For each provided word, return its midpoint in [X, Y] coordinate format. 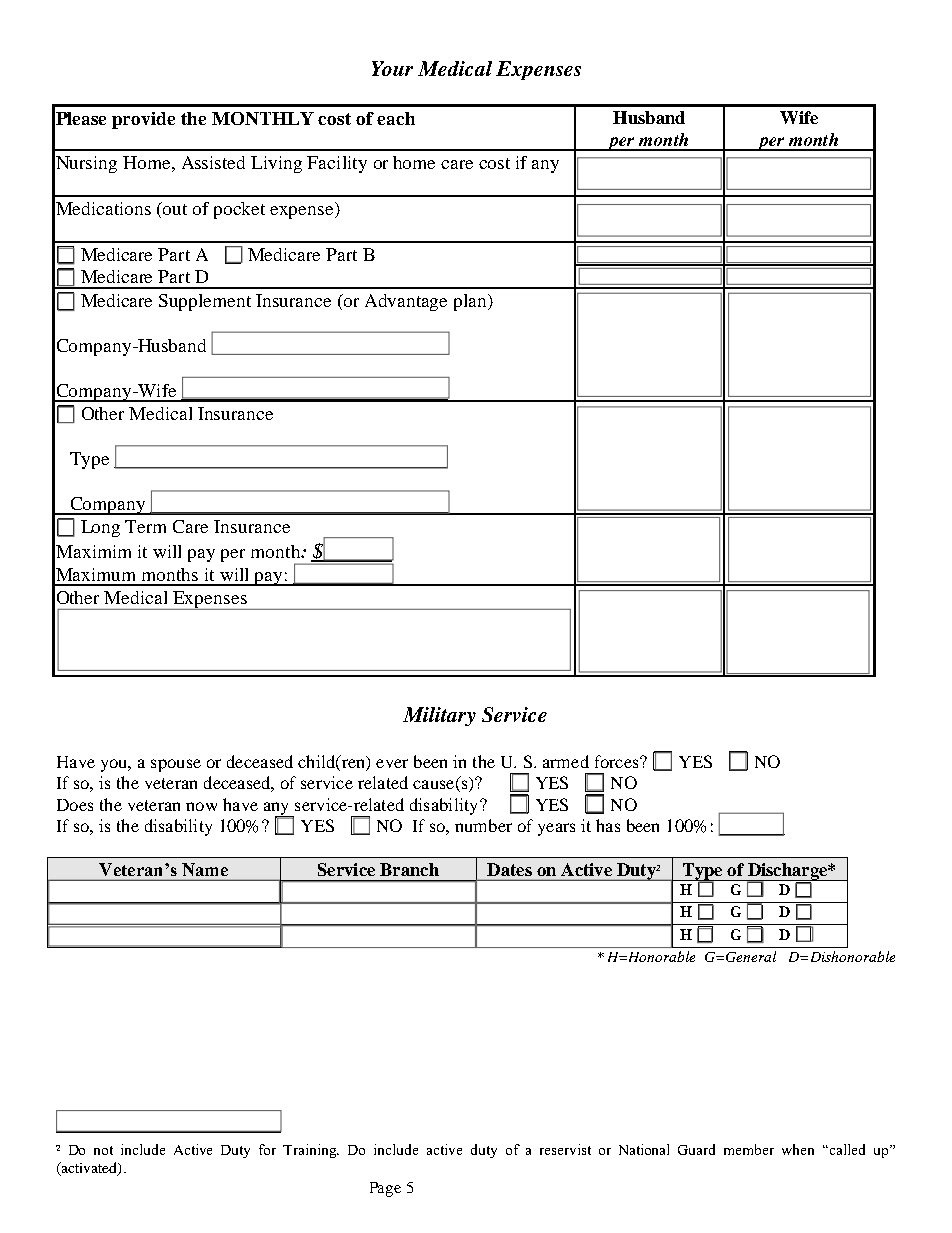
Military [439, 716]
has [608, 825]
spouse [176, 765]
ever [392, 763]
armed [566, 761]
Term [145, 526]
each [396, 118]
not [103, 1150]
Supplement [205, 302]
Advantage [406, 302]
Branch [409, 869]
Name [205, 869]
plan [471, 302]
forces [618, 761]
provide [143, 120]
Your [392, 68]
